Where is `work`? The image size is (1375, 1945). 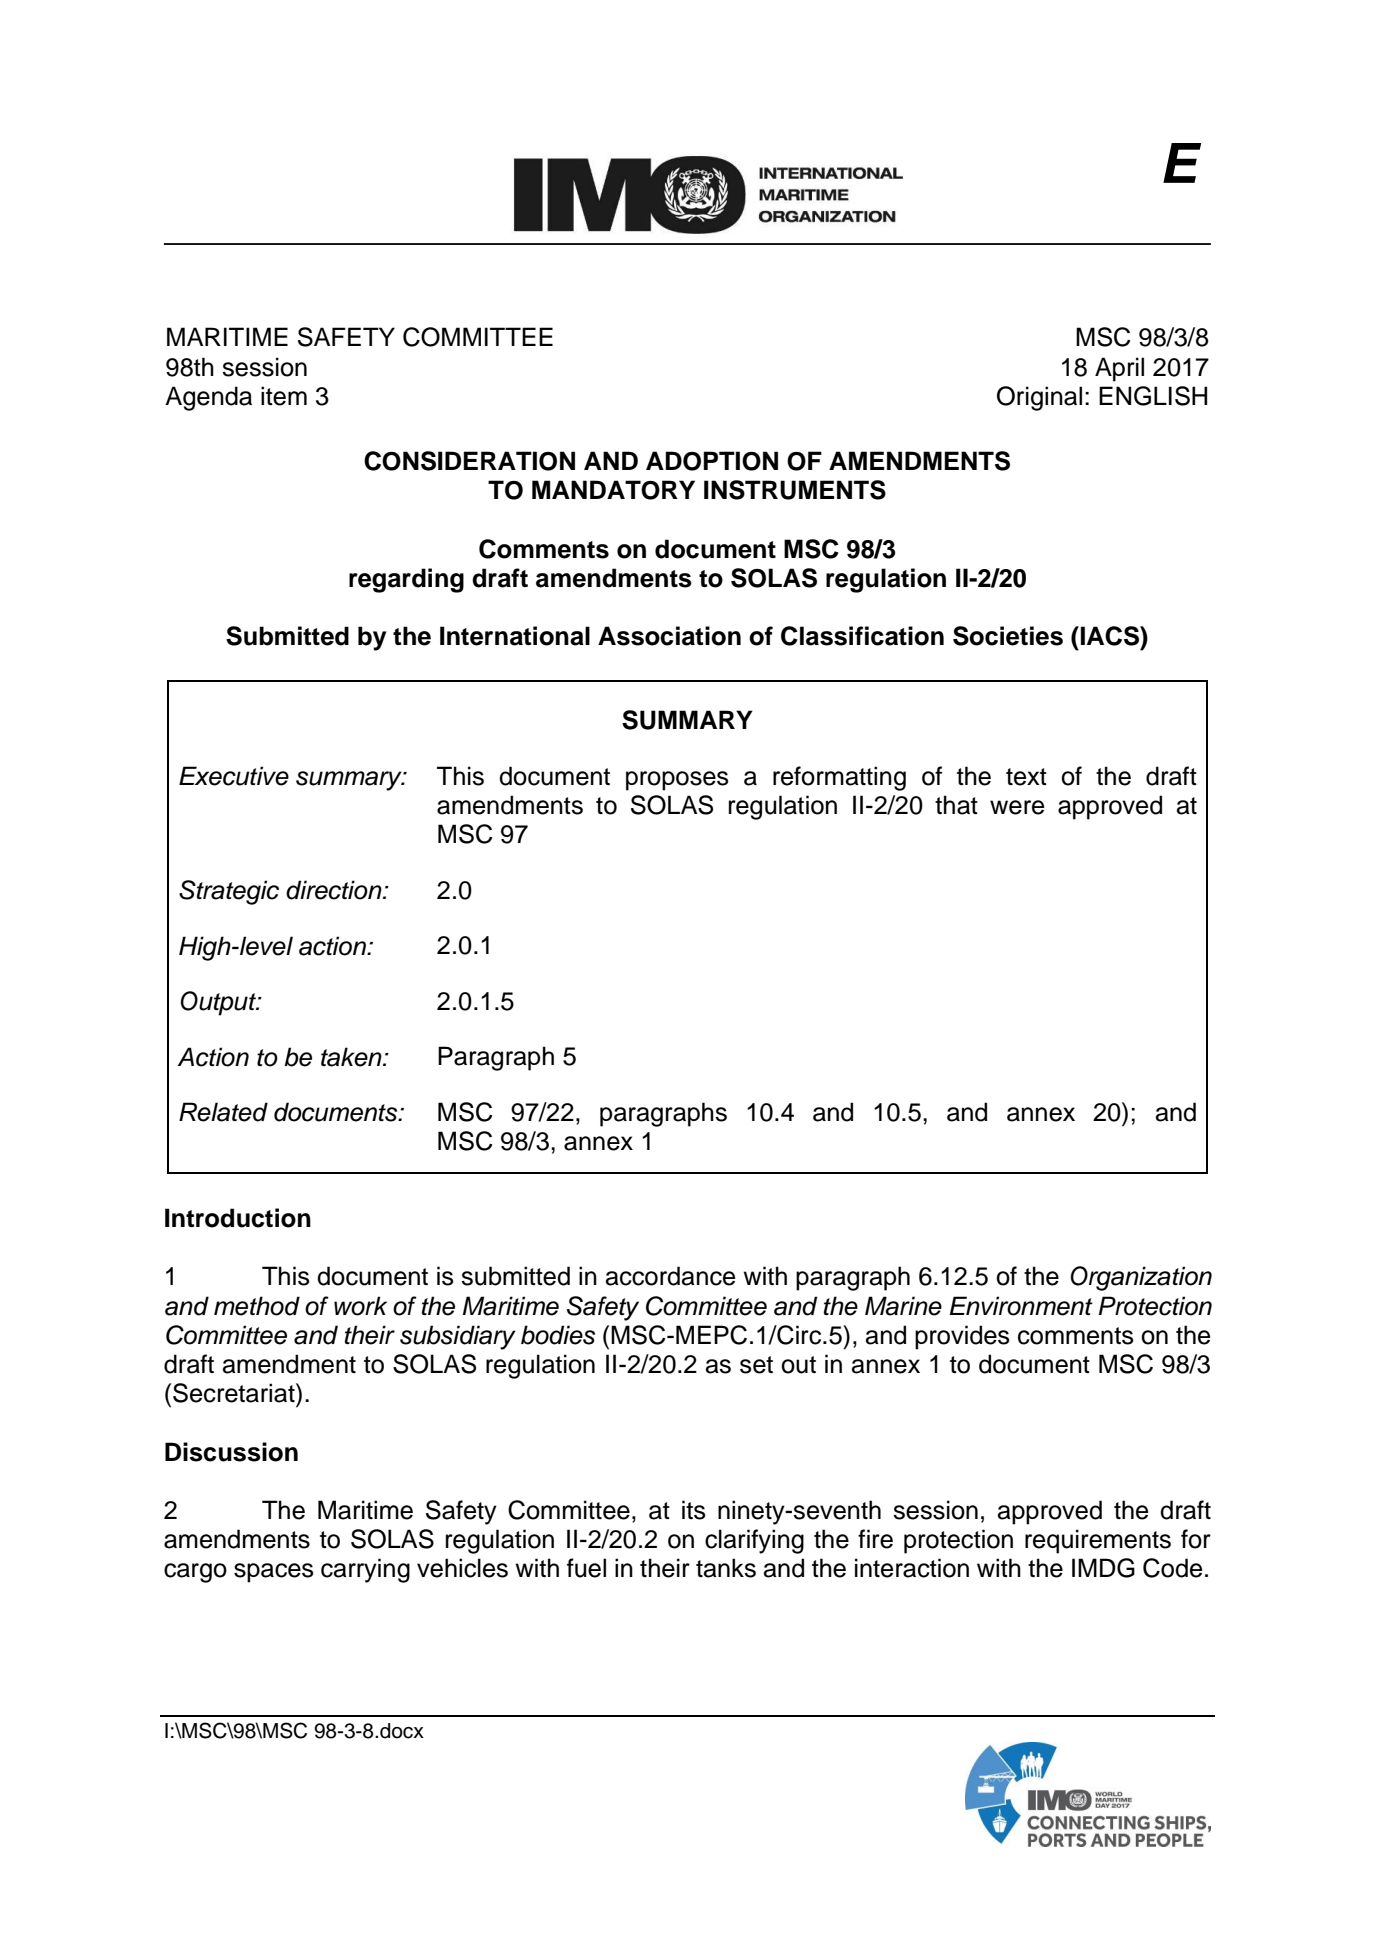 work is located at coordinates (360, 1306).
